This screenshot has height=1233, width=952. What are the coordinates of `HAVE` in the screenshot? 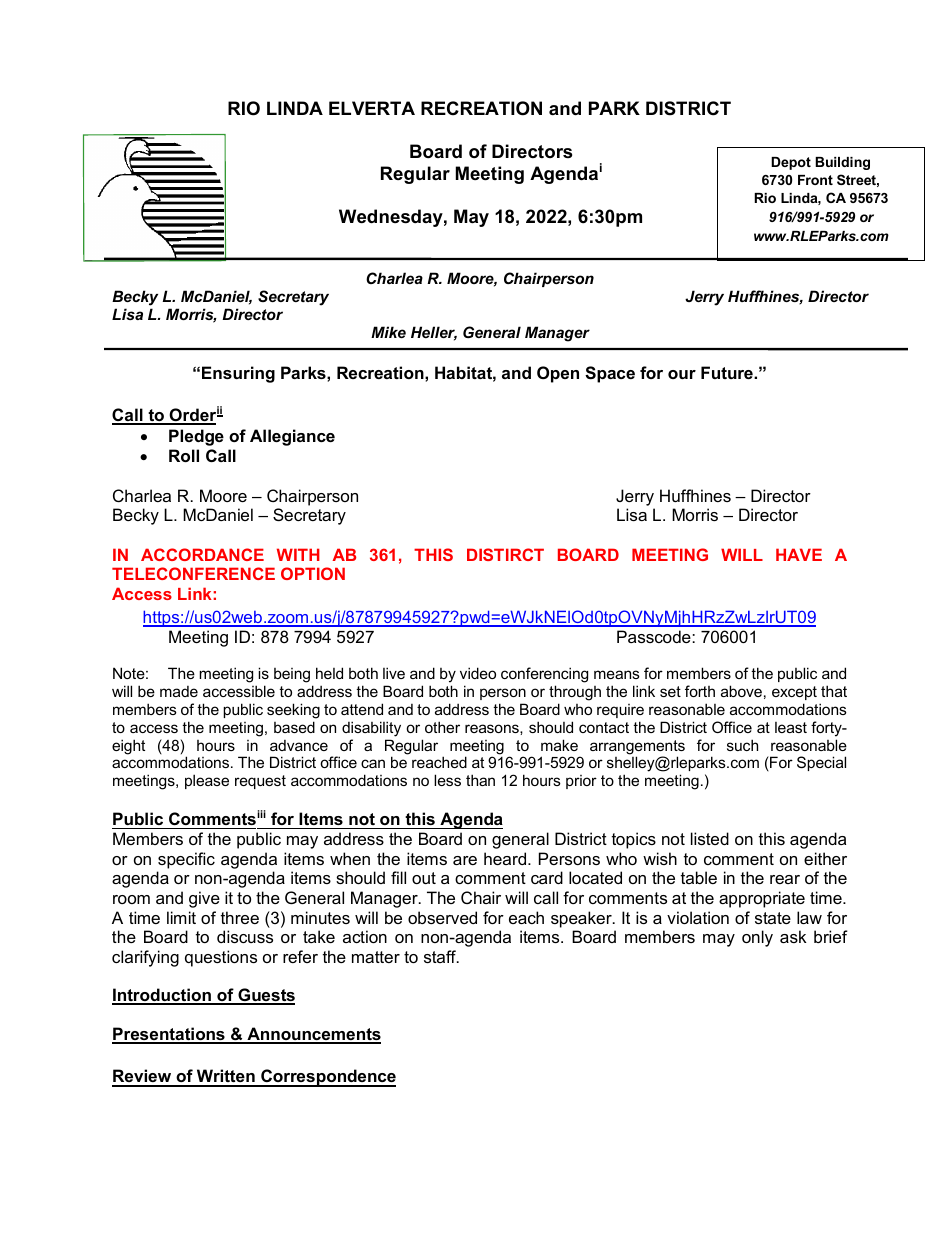 It's located at (799, 554).
